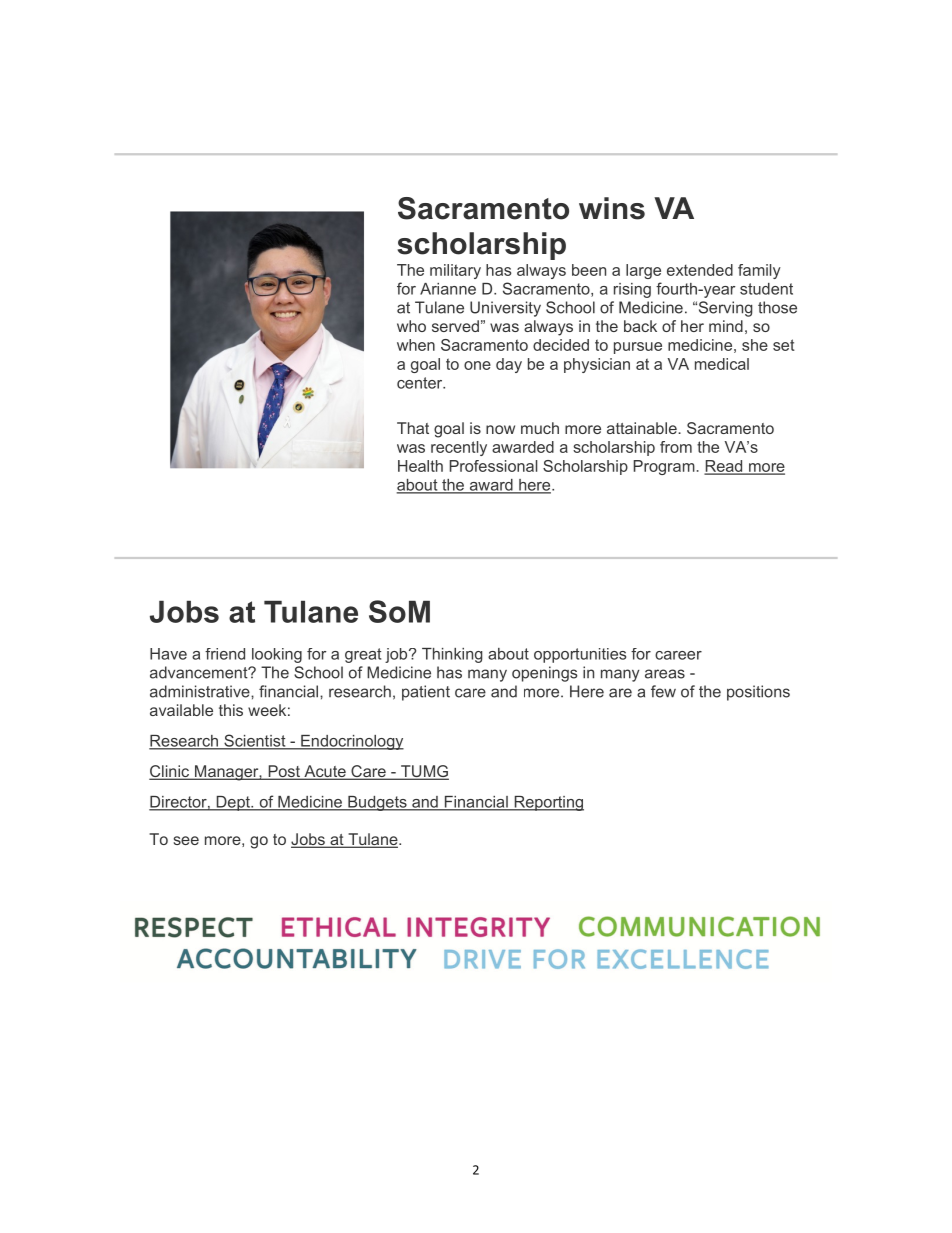 The height and width of the screenshot is (1233, 952). I want to click on Read, so click(724, 467).
